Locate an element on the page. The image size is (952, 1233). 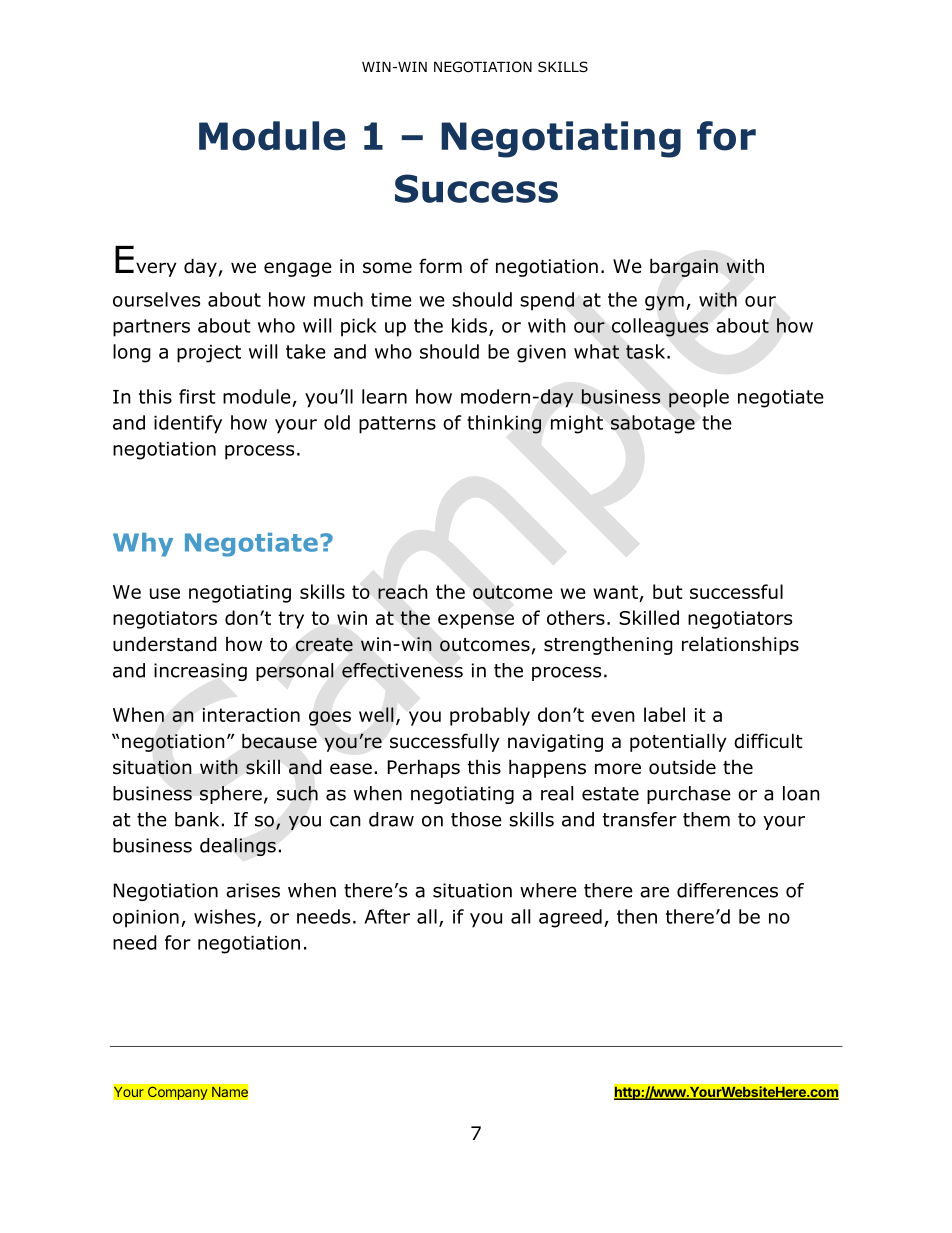
where is located at coordinates (548, 890).
